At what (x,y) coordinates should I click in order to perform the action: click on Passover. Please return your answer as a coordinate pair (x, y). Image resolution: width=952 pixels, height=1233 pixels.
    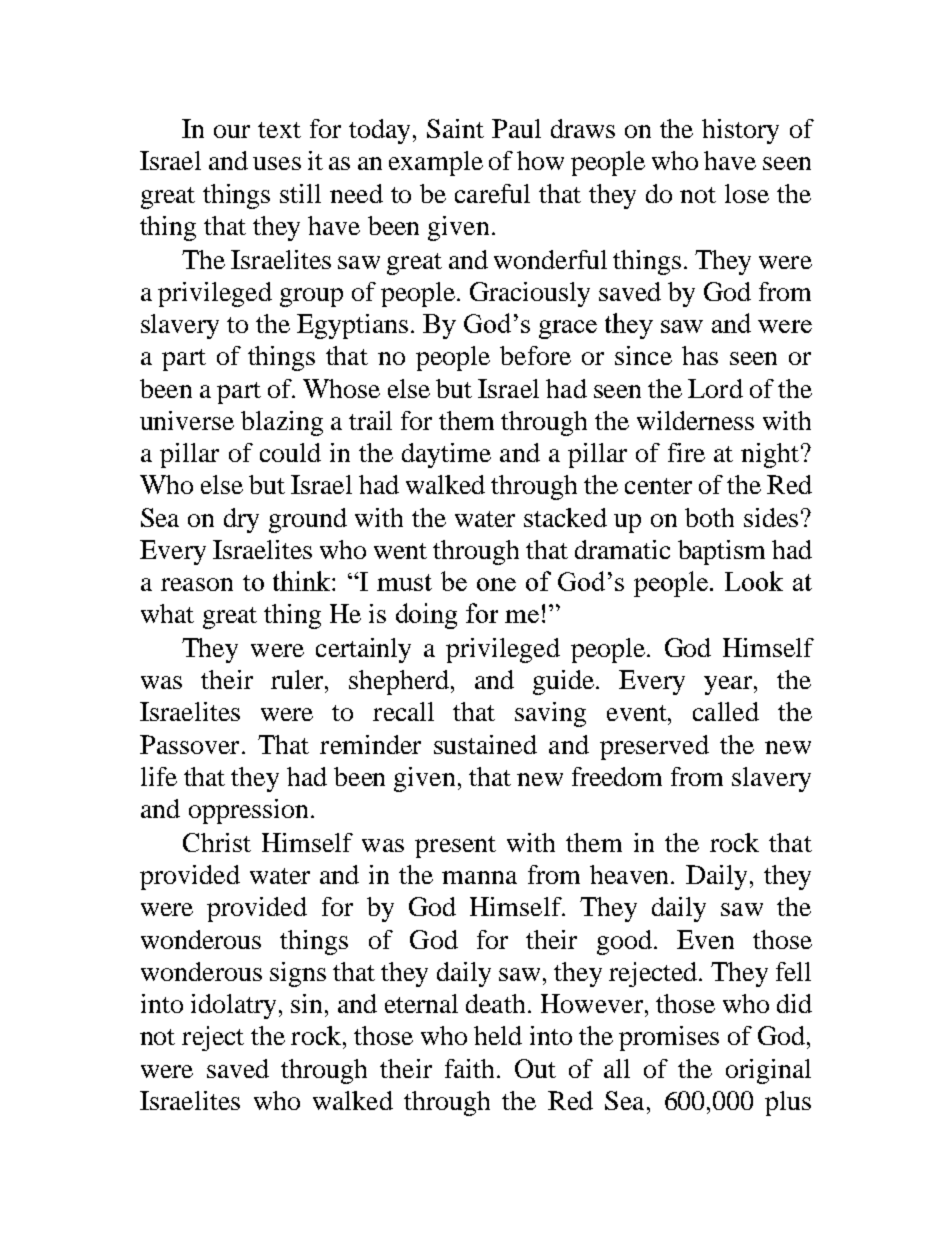
    Looking at the image, I should click on (189, 744).
